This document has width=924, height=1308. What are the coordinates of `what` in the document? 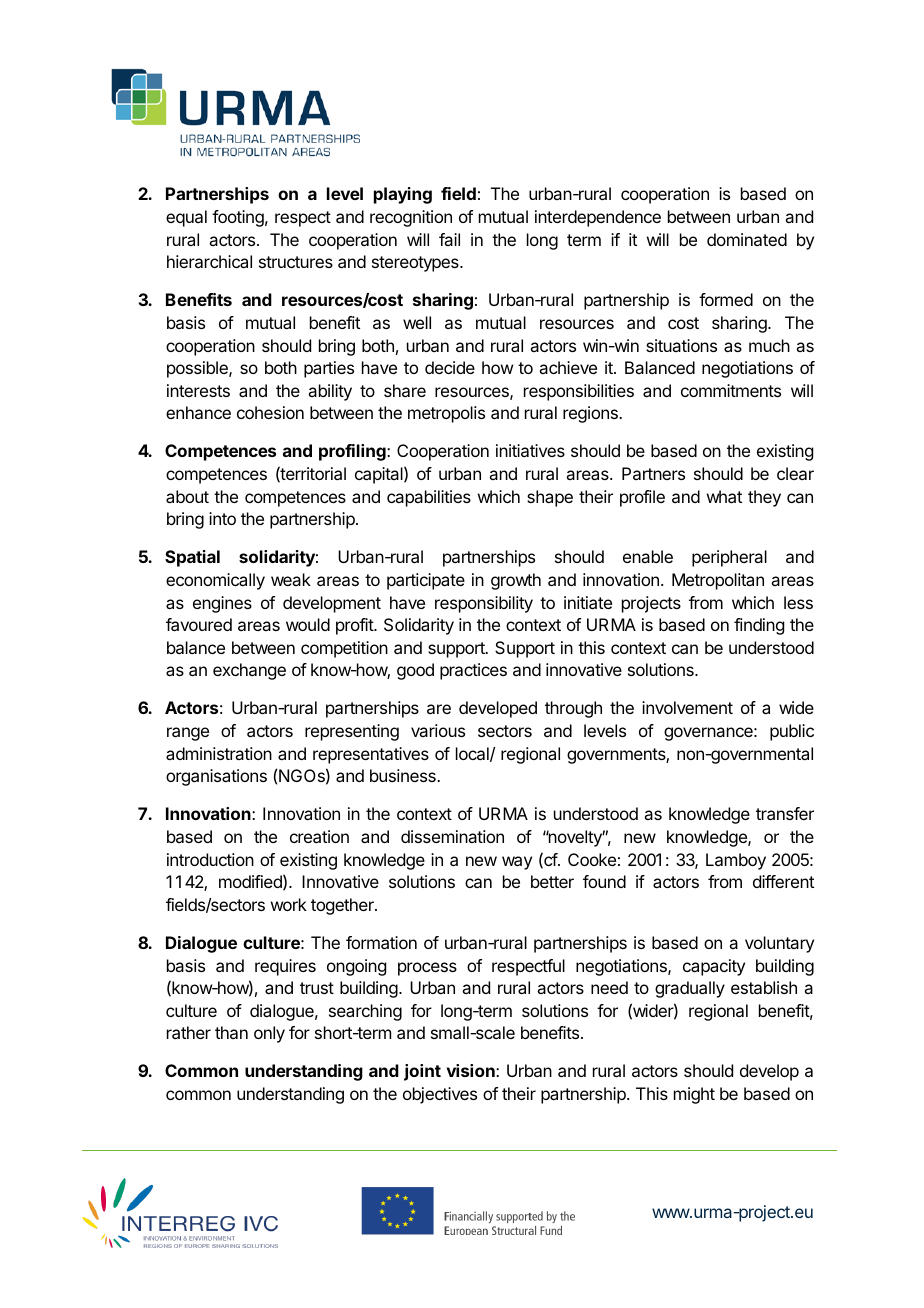 It's located at (724, 496).
